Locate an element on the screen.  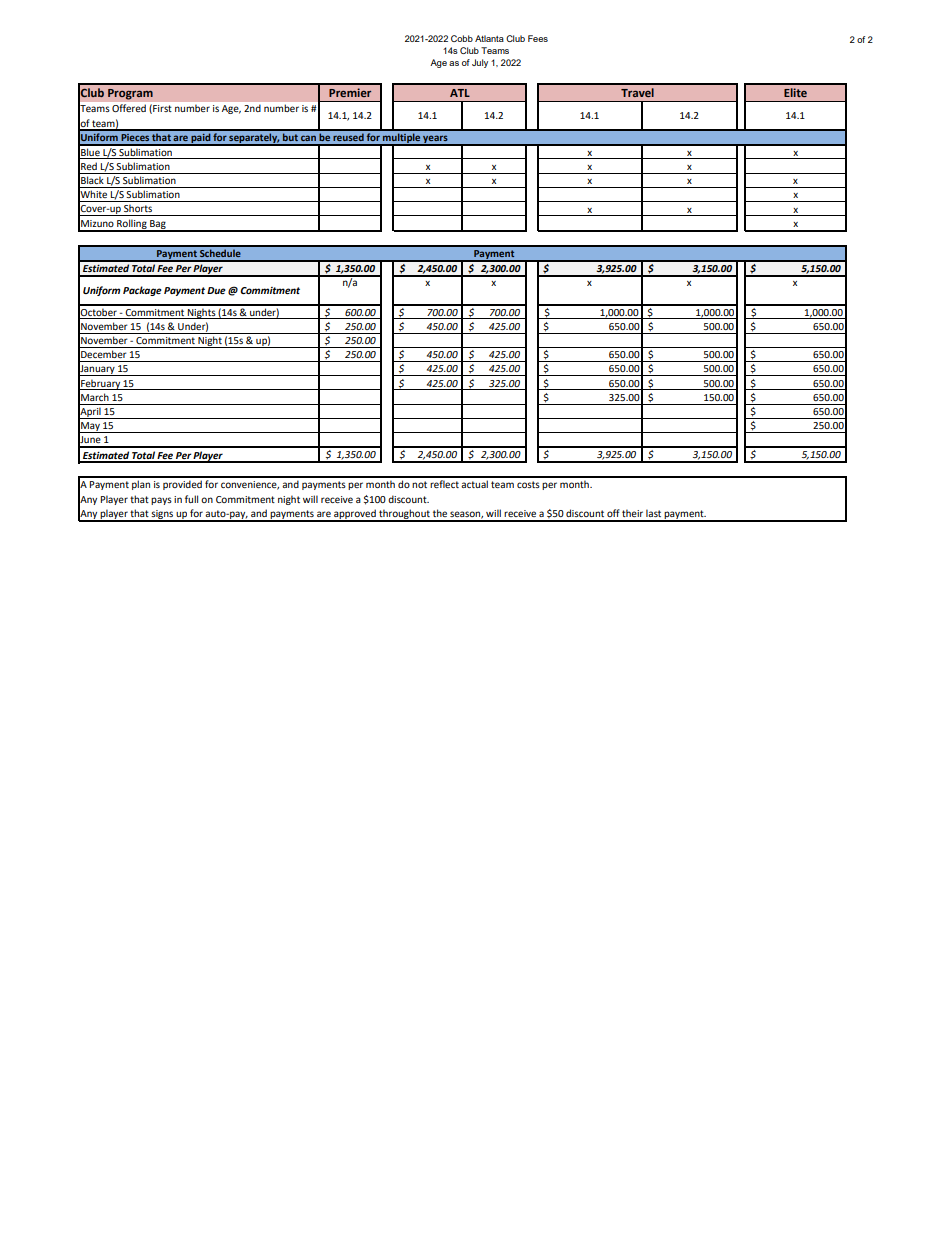
their is located at coordinates (632, 513).
